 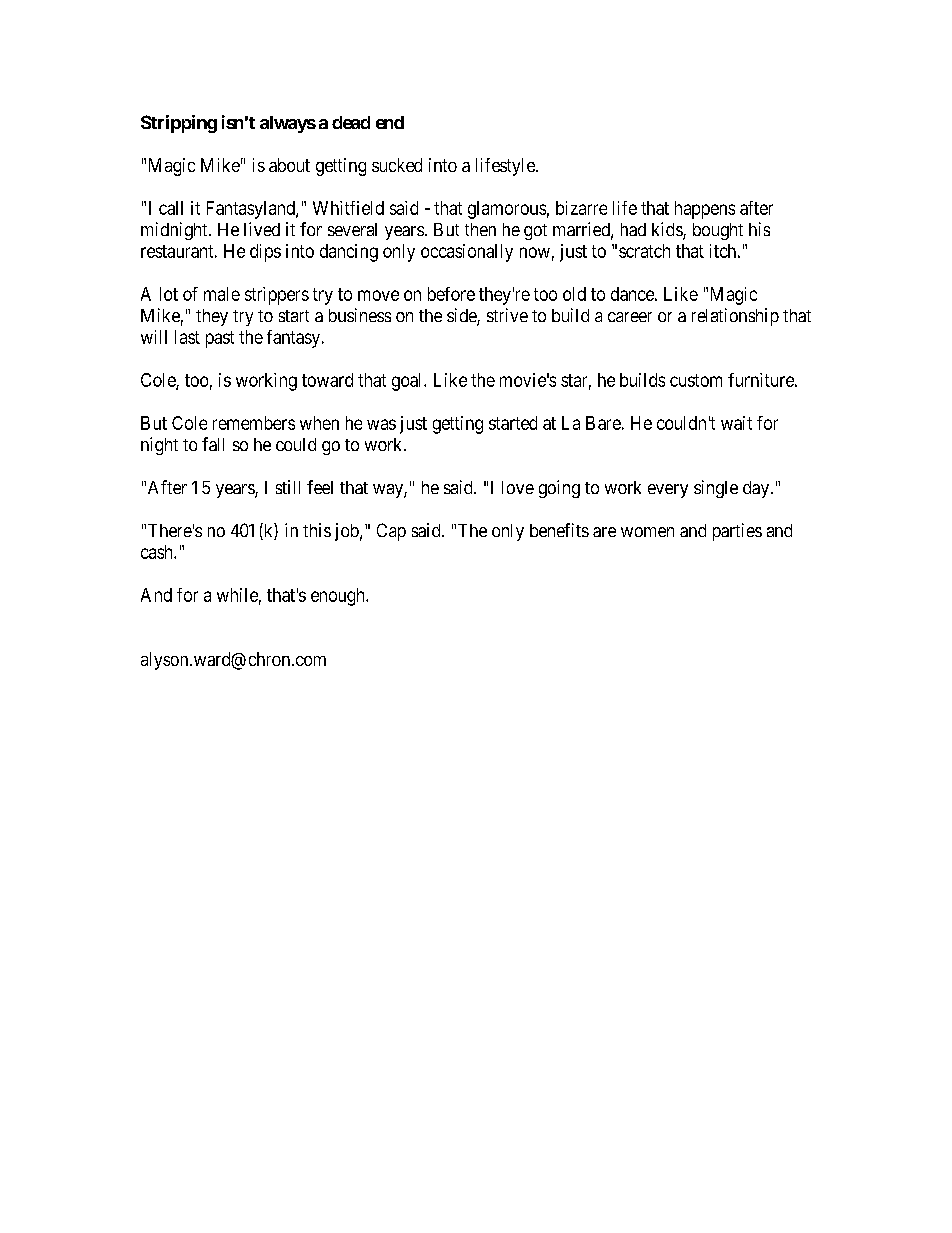 What do you see at coordinates (647, 532) in the image?
I see `women` at bounding box center [647, 532].
